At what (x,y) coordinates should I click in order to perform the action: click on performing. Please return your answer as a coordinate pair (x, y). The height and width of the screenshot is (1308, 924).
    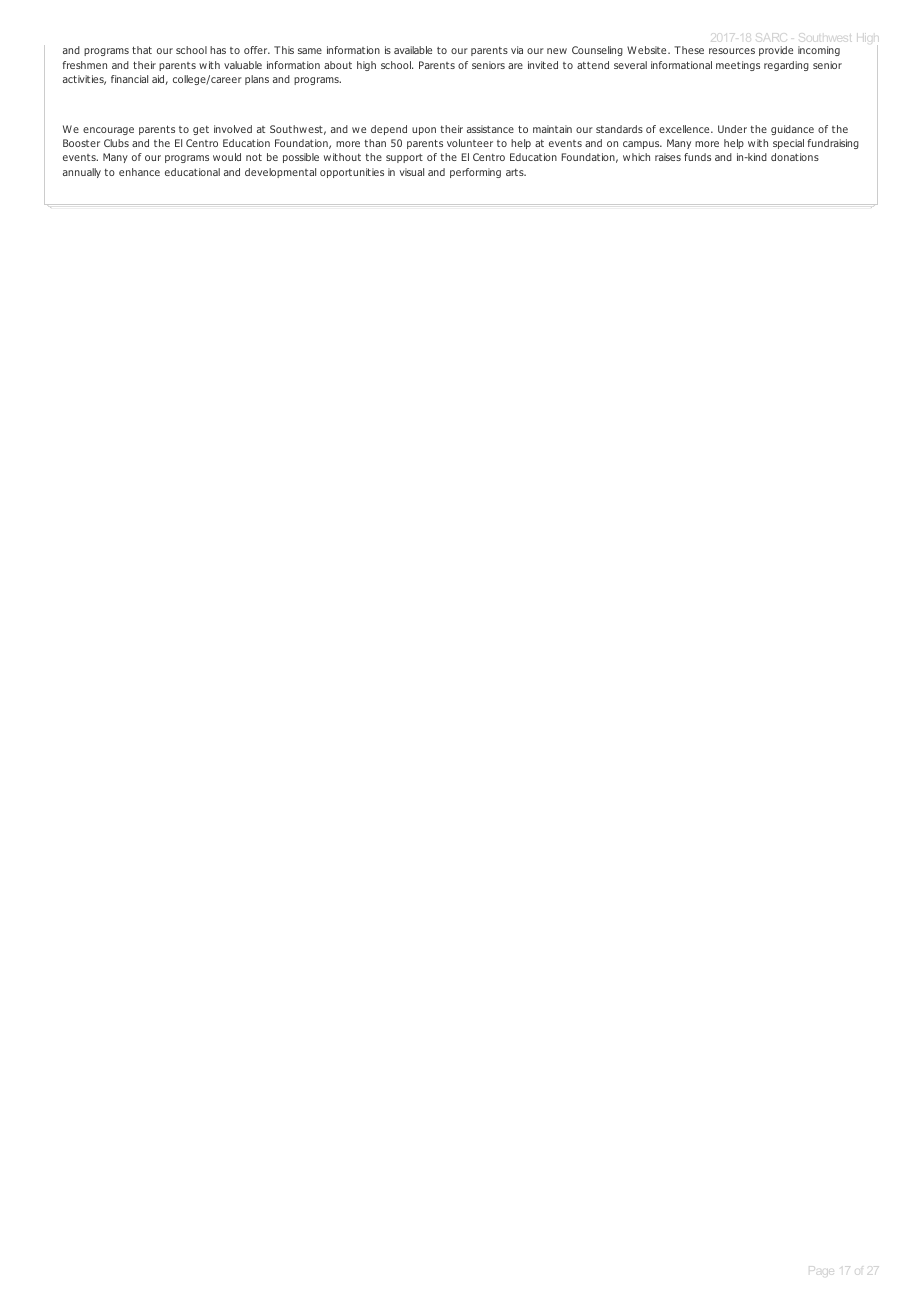
    Looking at the image, I should click on (475, 173).
